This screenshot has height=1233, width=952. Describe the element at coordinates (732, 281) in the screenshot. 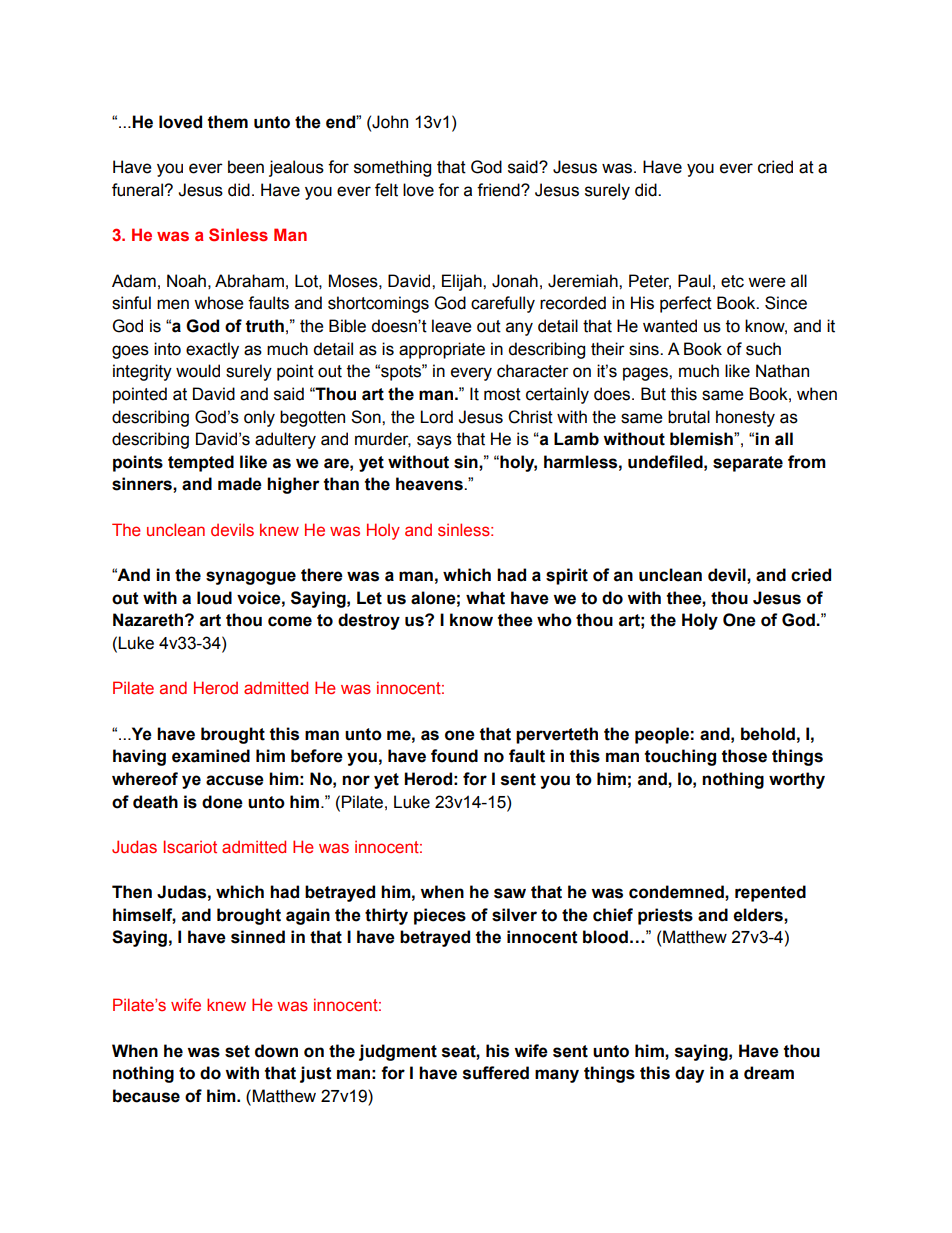

I see `etc` at that location.
